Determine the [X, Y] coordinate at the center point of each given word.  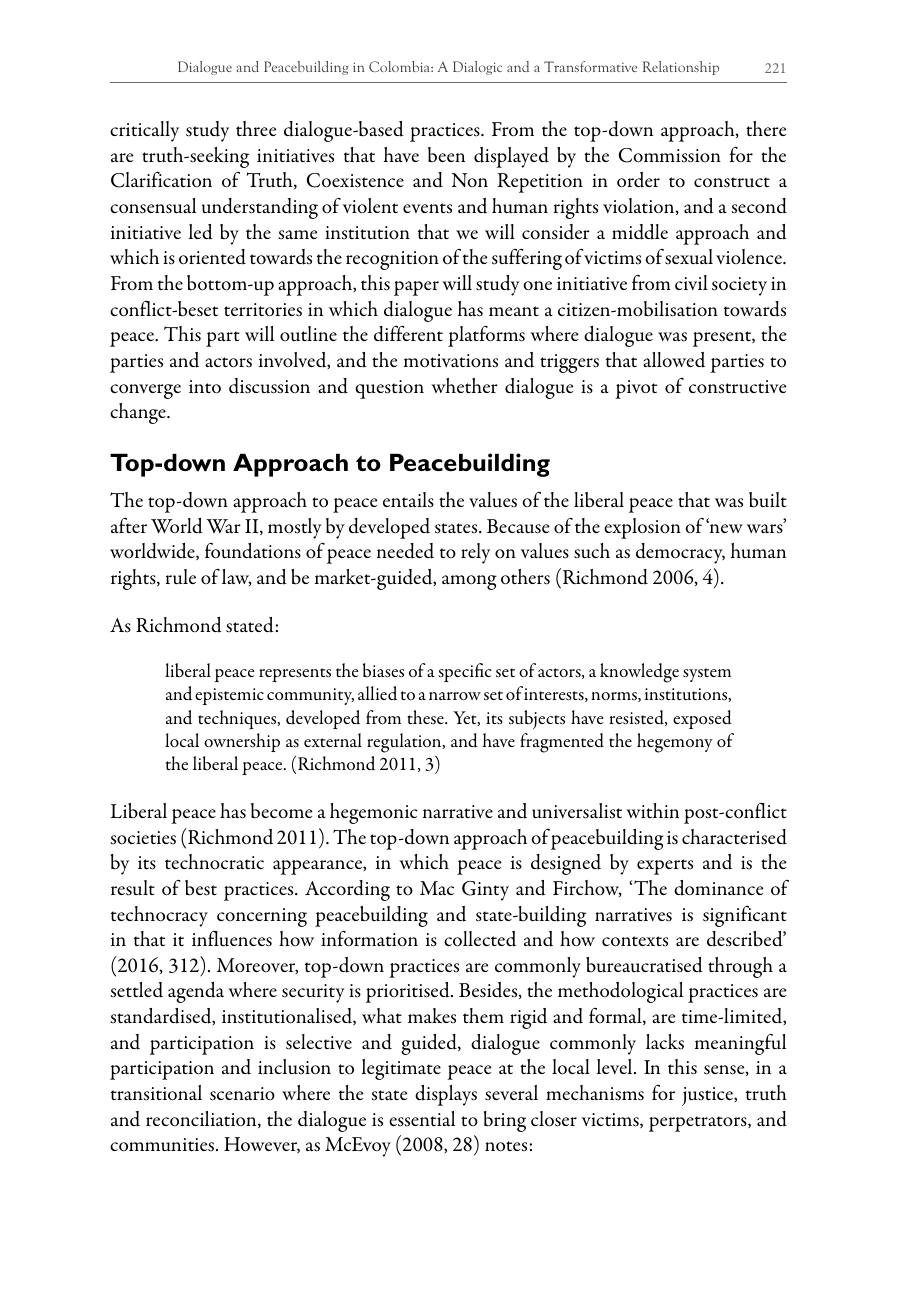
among [469, 582]
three [256, 129]
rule [181, 576]
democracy [680, 553]
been [446, 155]
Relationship [681, 68]
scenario [242, 1094]
